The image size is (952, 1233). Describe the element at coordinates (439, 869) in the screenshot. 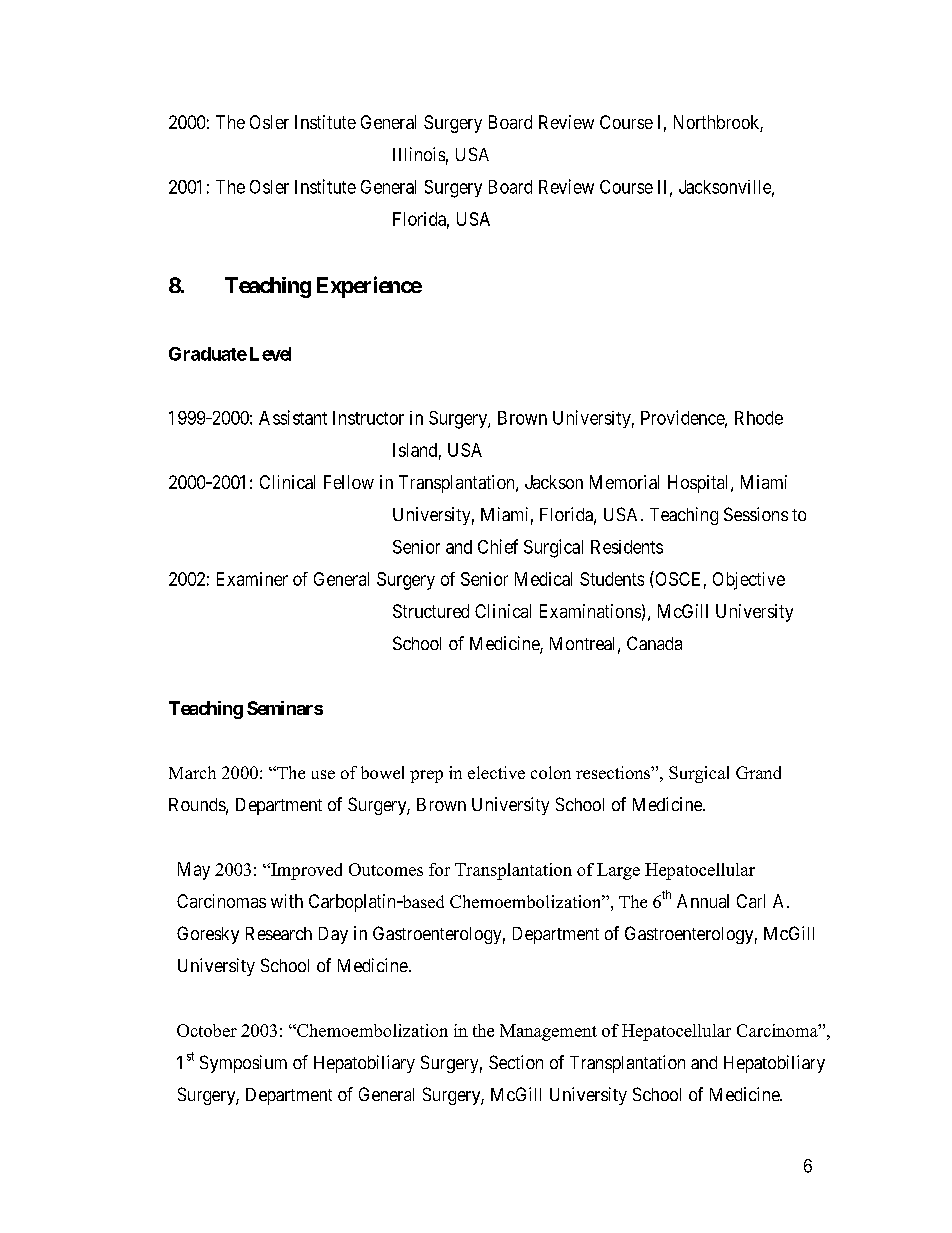

I see `for` at that location.
